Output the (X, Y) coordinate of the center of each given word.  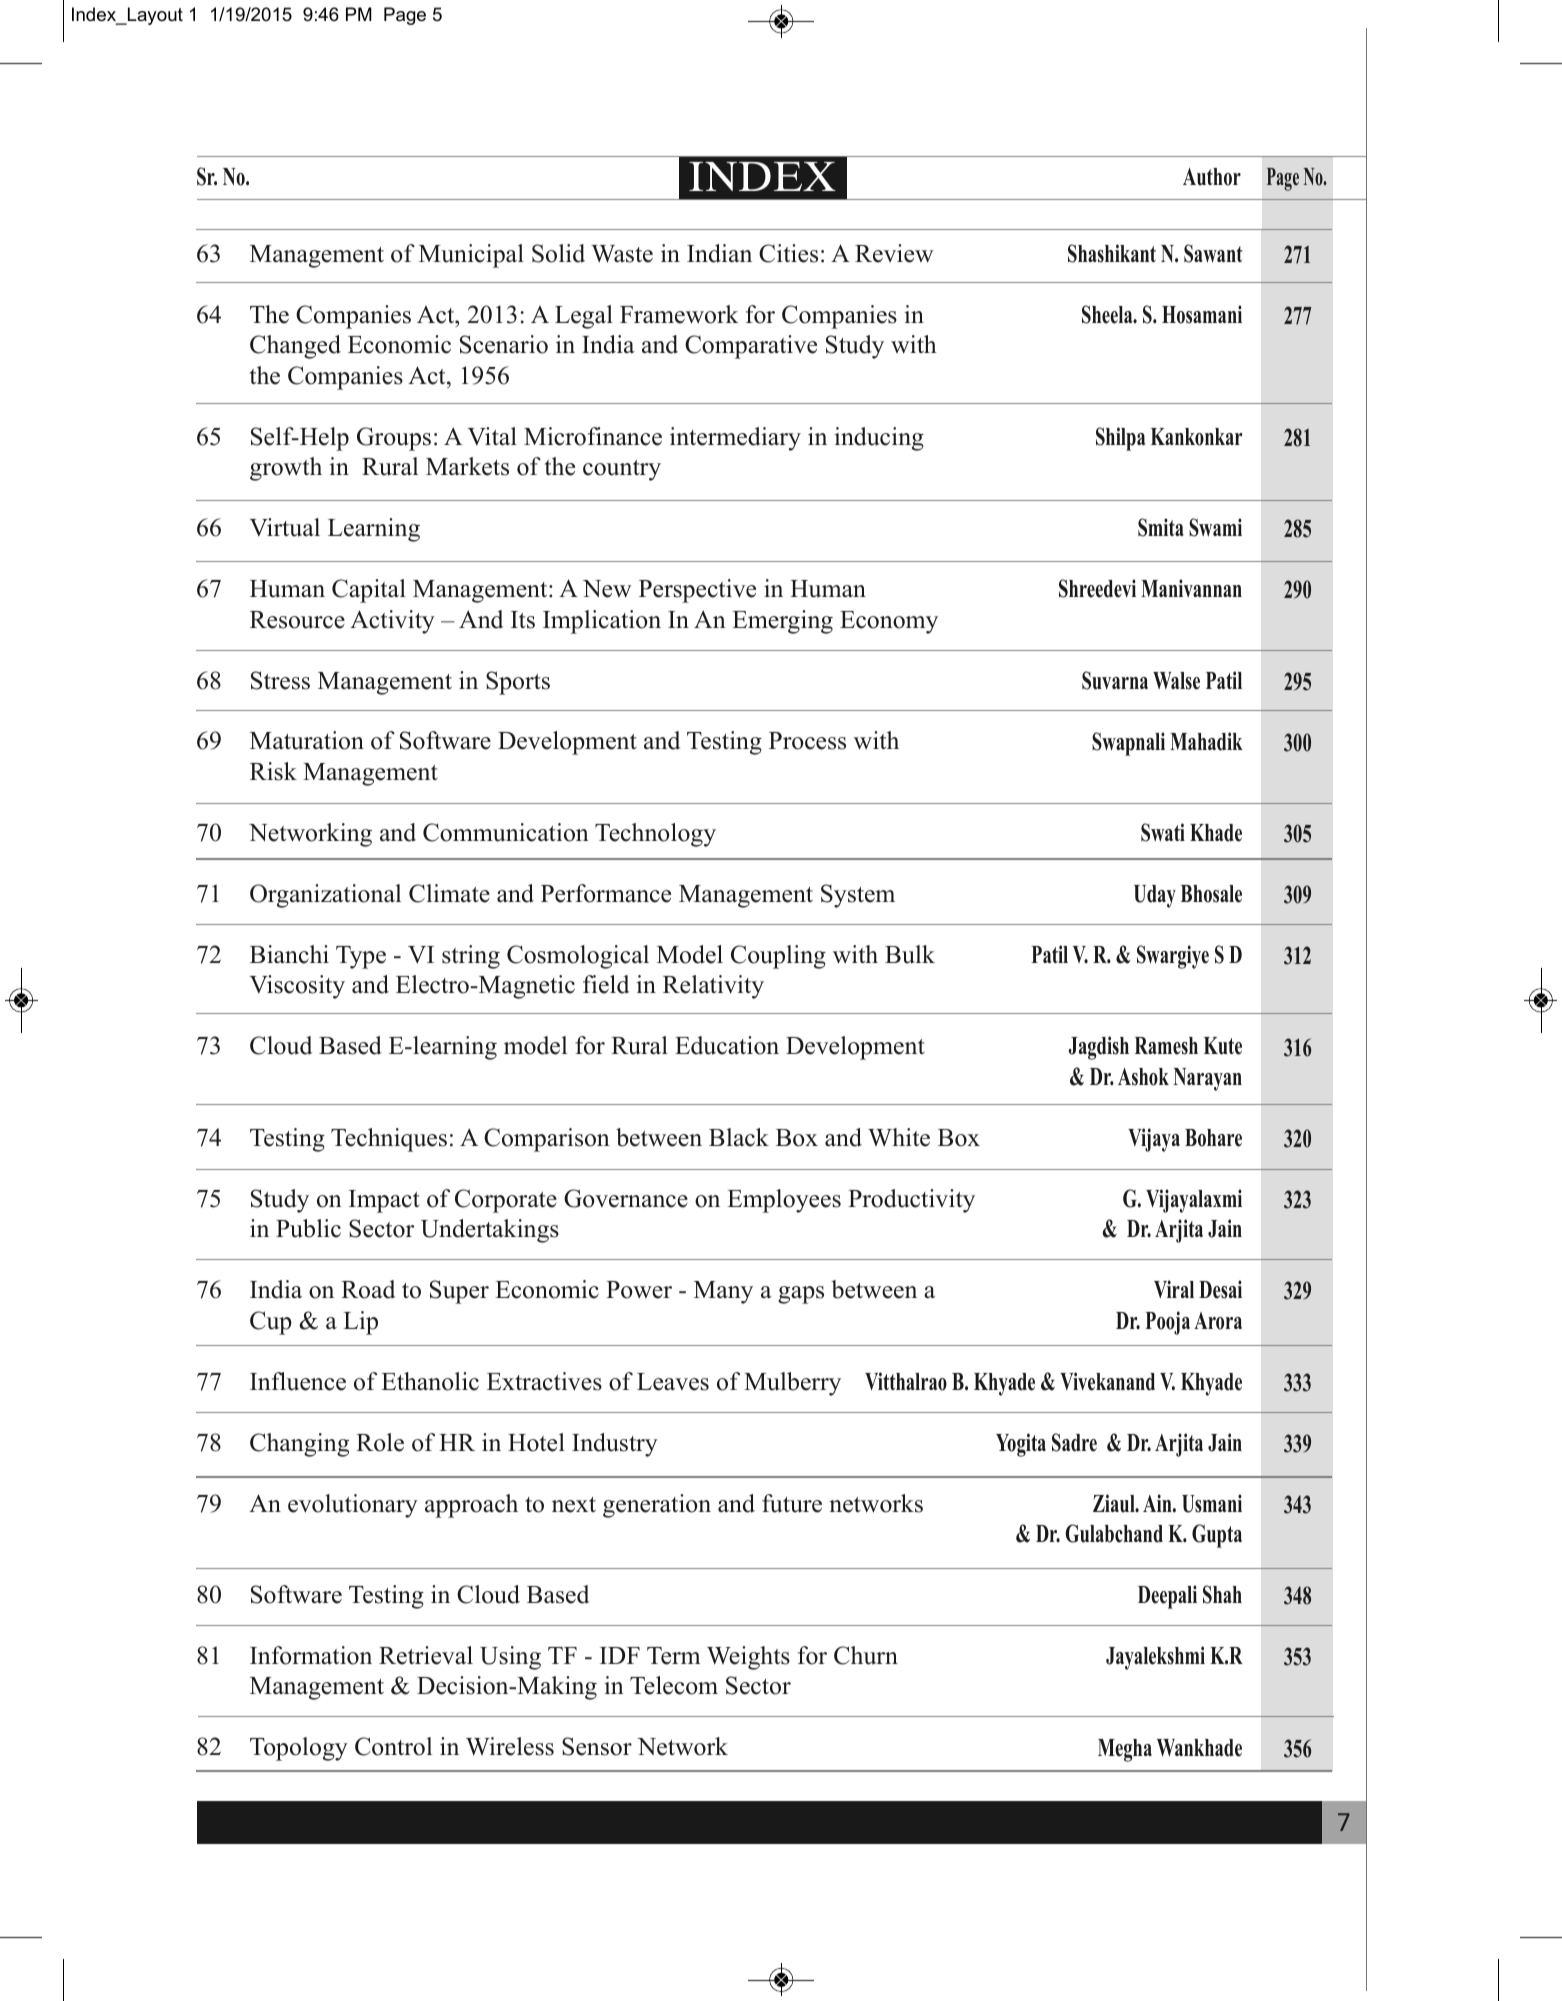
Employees (784, 1201)
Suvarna (1115, 680)
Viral (1174, 1289)
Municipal (471, 256)
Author (1212, 177)
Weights (748, 1658)
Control (393, 1746)
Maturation (307, 740)
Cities (788, 253)
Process (807, 741)
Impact (384, 1201)
